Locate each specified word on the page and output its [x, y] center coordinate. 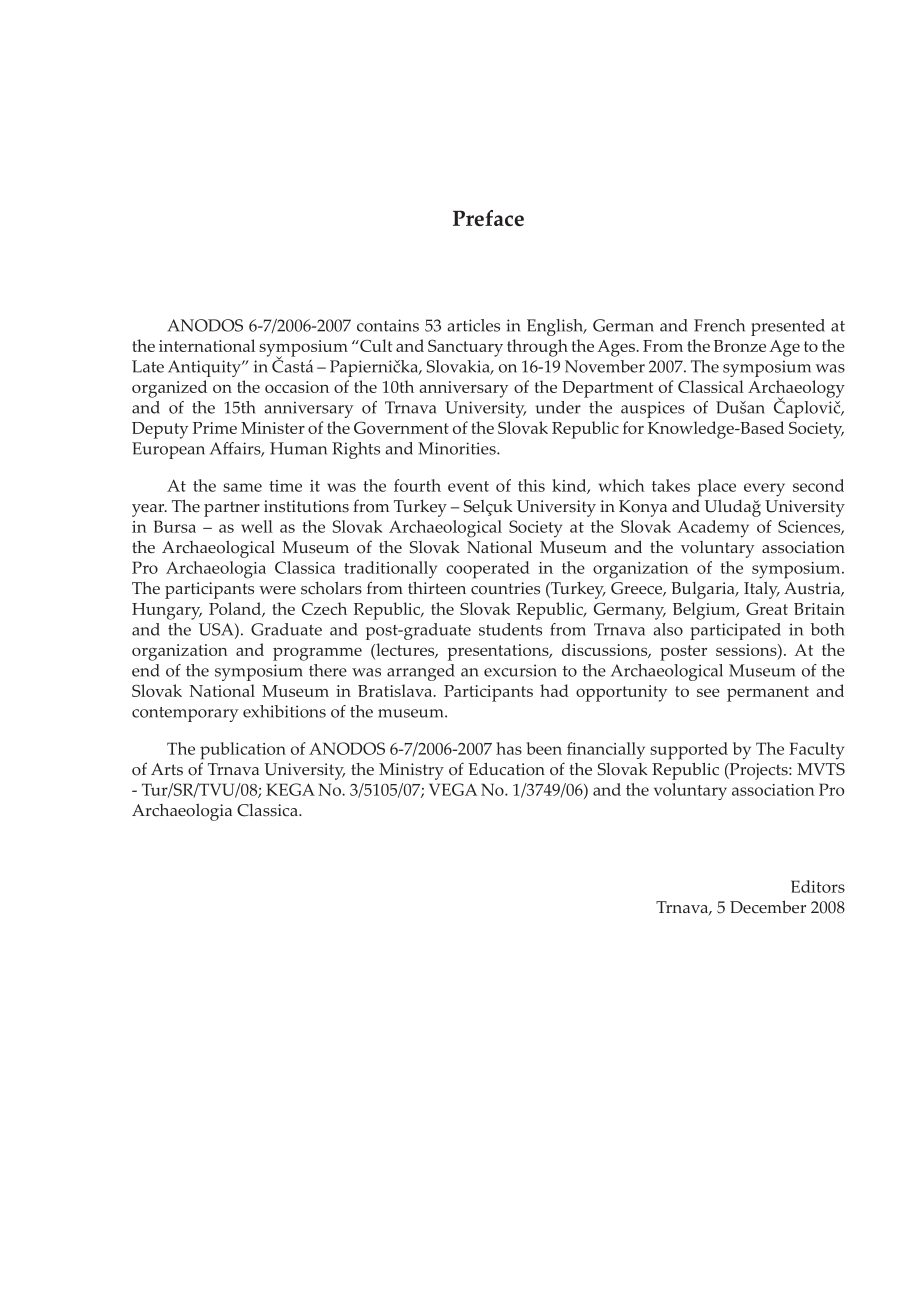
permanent [768, 694]
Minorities [458, 448]
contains [388, 325]
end [146, 670]
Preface [488, 218]
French [719, 325]
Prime [215, 428]
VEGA [453, 789]
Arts [167, 769]
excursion [520, 670]
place [717, 488]
